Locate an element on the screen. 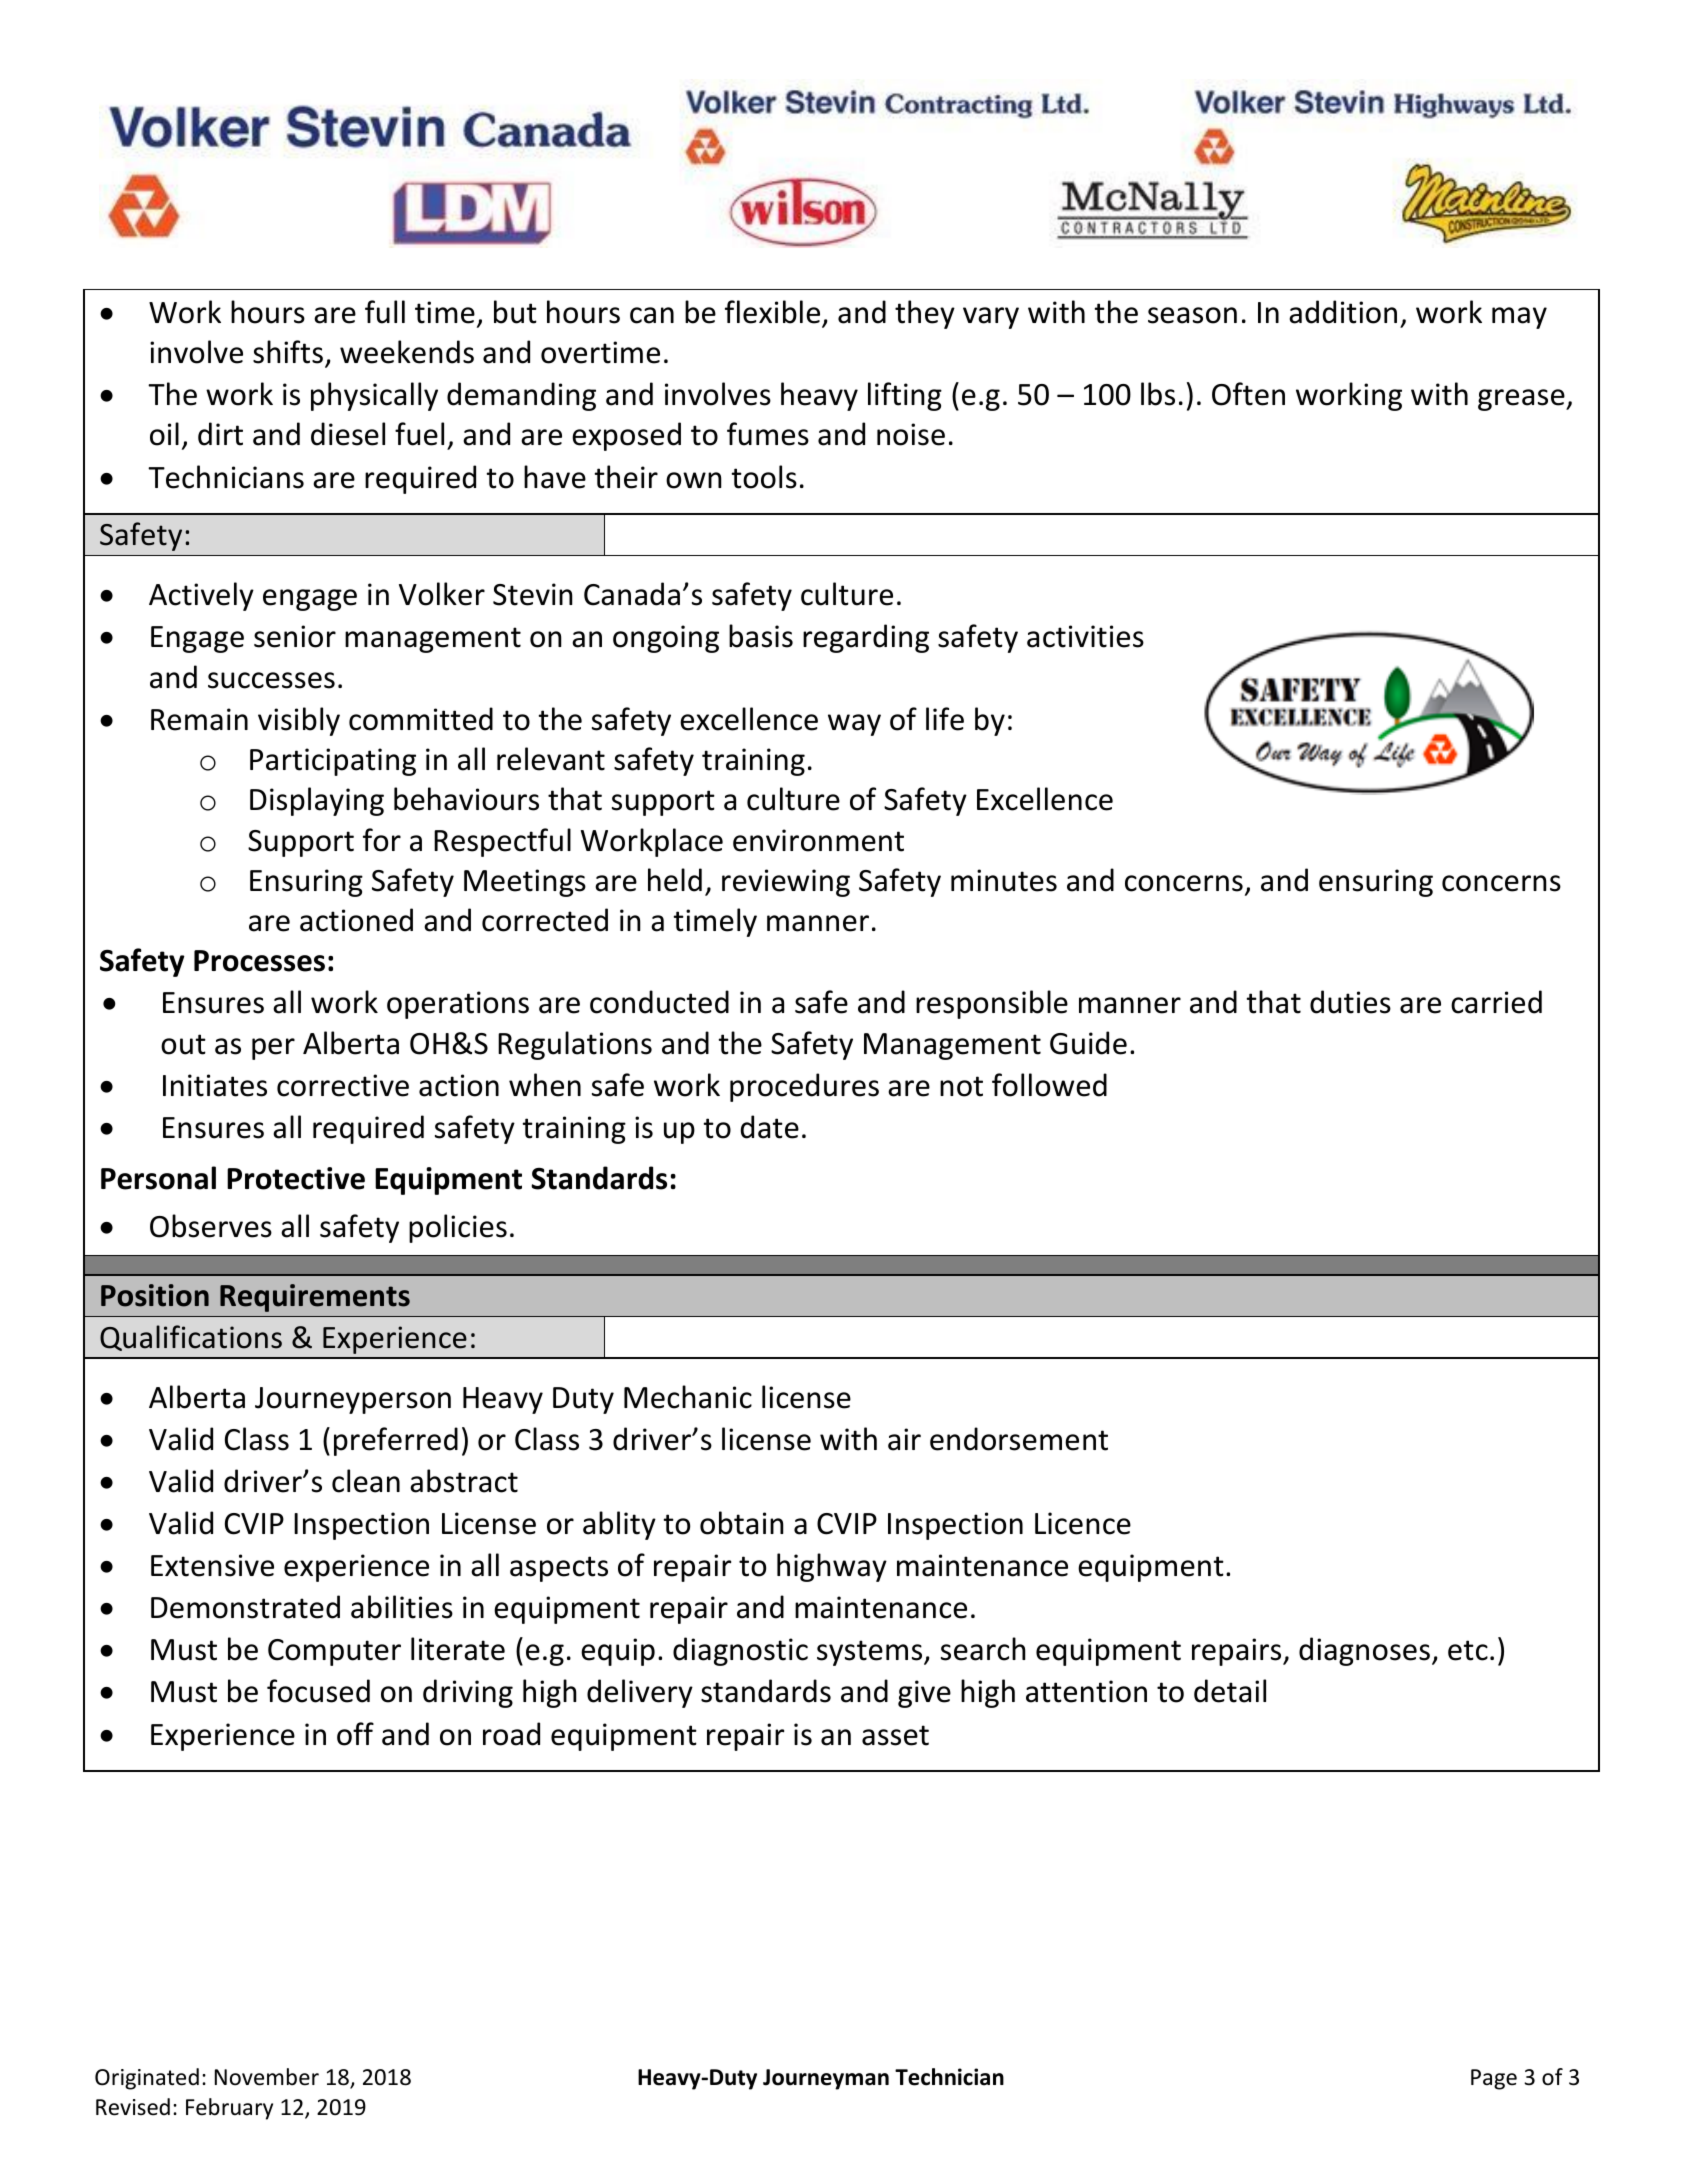 The height and width of the screenshot is (2178, 1683). date is located at coordinates (770, 1127).
